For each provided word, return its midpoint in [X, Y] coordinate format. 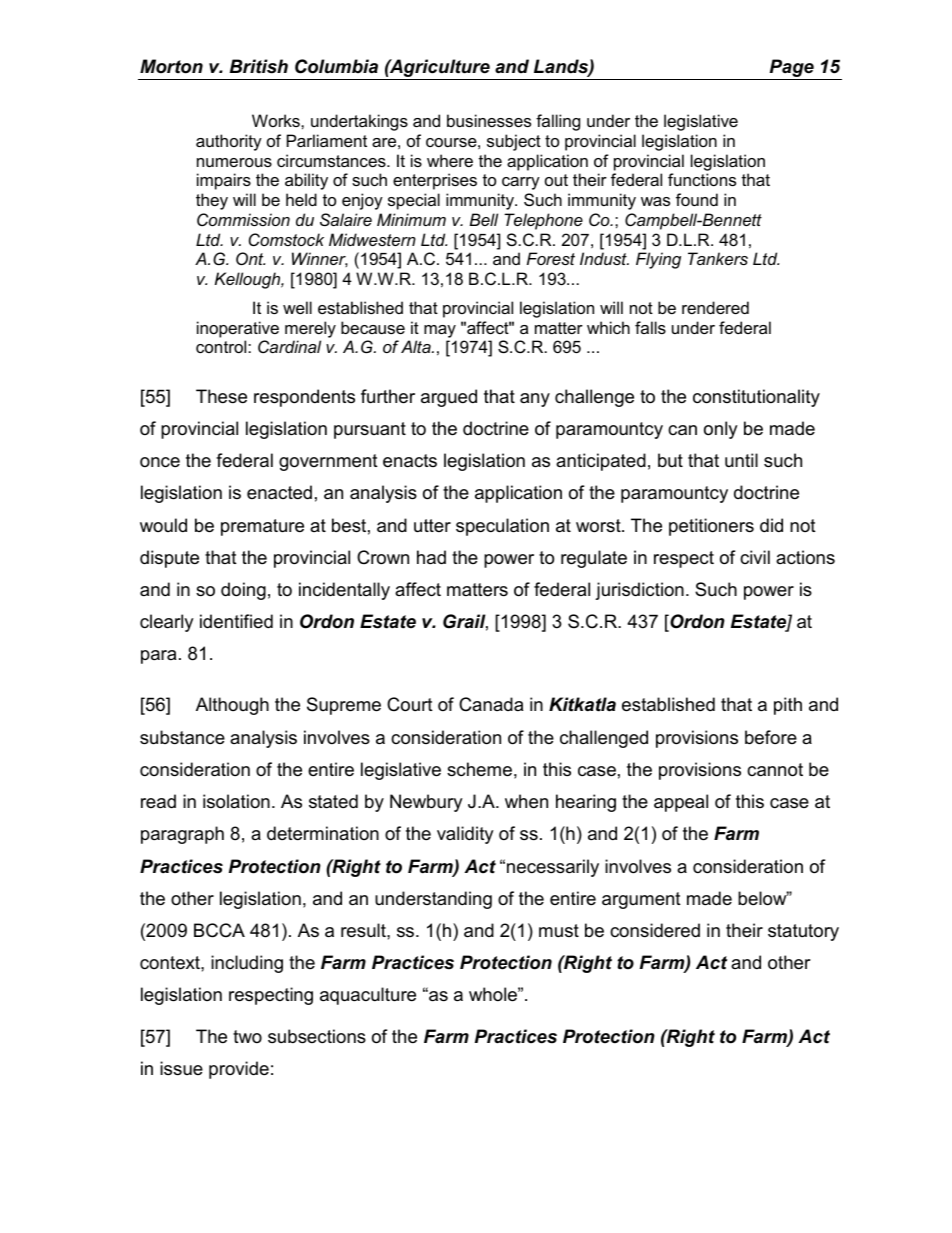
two [247, 1036]
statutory [803, 932]
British [259, 66]
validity [465, 835]
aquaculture [368, 996]
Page [791, 69]
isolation [236, 801]
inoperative [238, 329]
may [440, 331]
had [431, 557]
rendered [715, 307]
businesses [489, 120]
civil [755, 557]
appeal [681, 803]
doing [243, 591]
